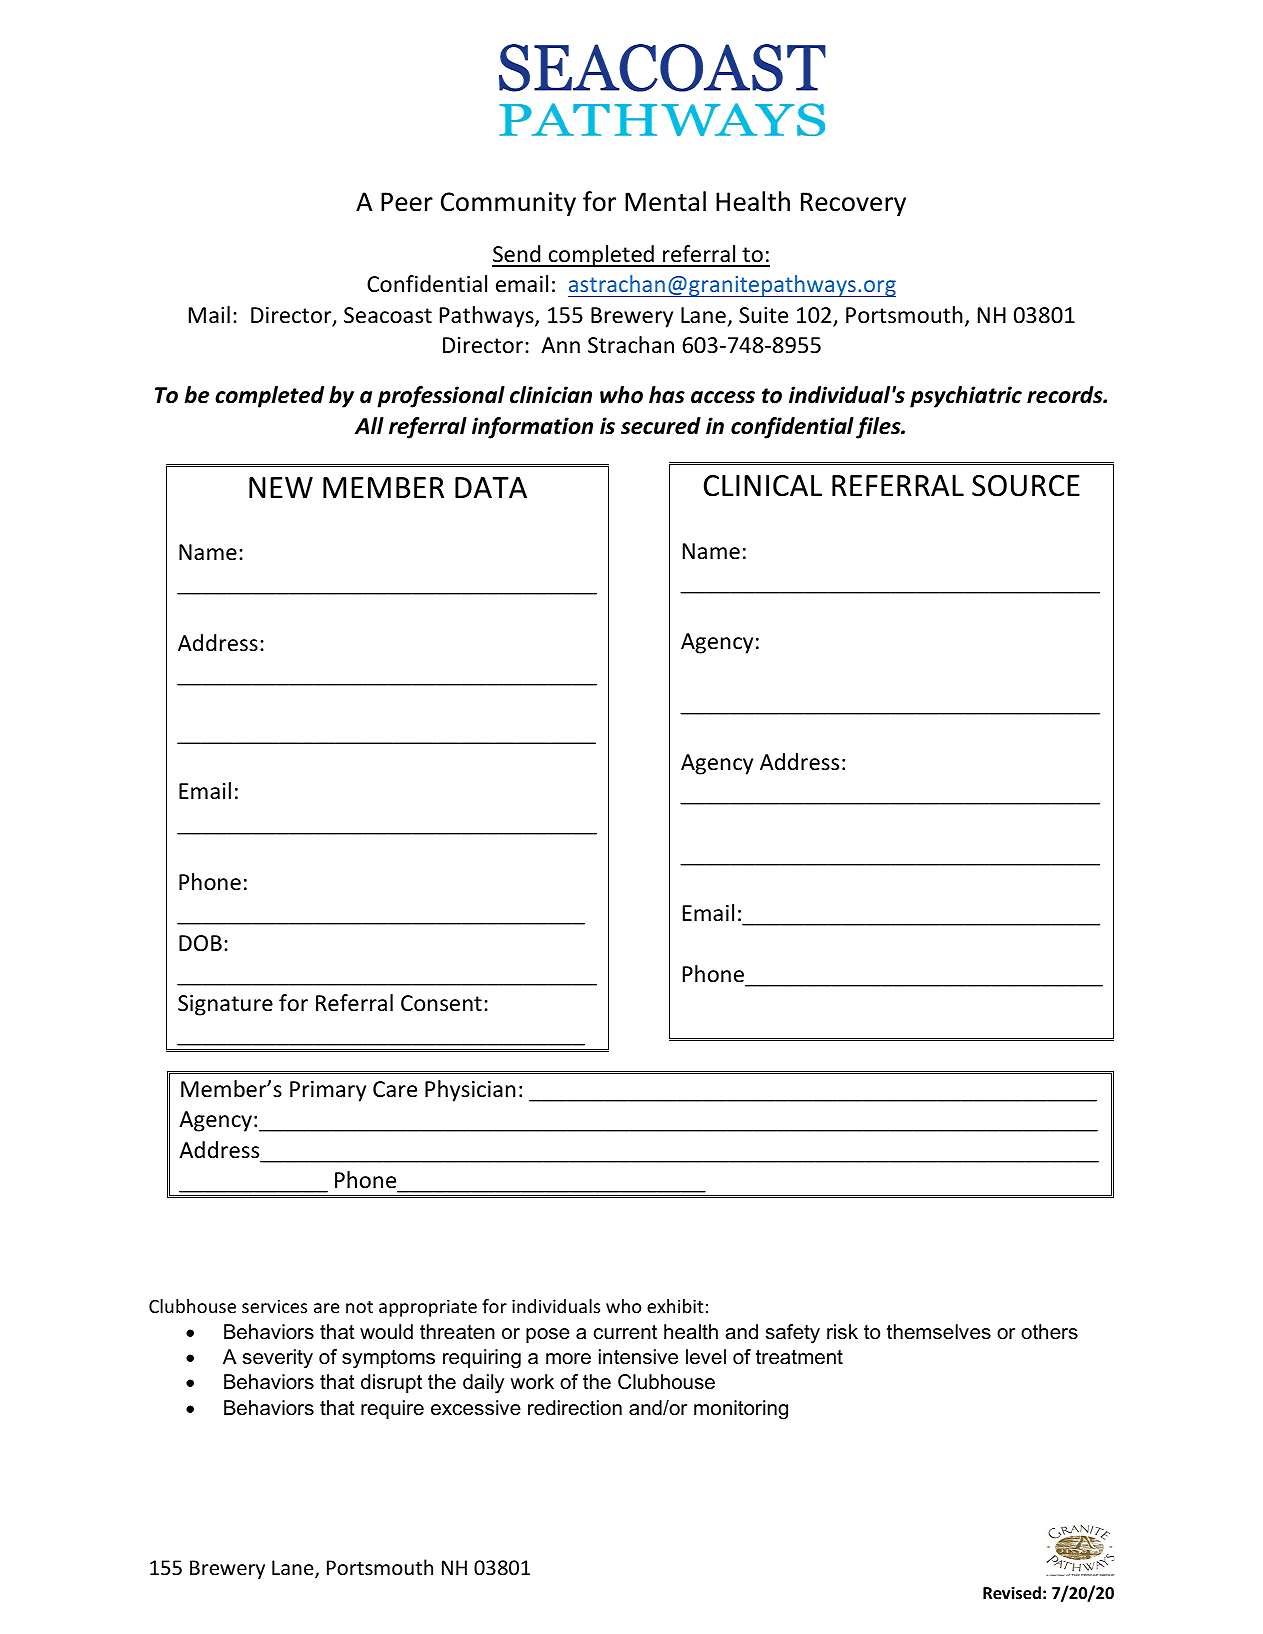  What do you see at coordinates (407, 202) in the image?
I see `Peer` at bounding box center [407, 202].
